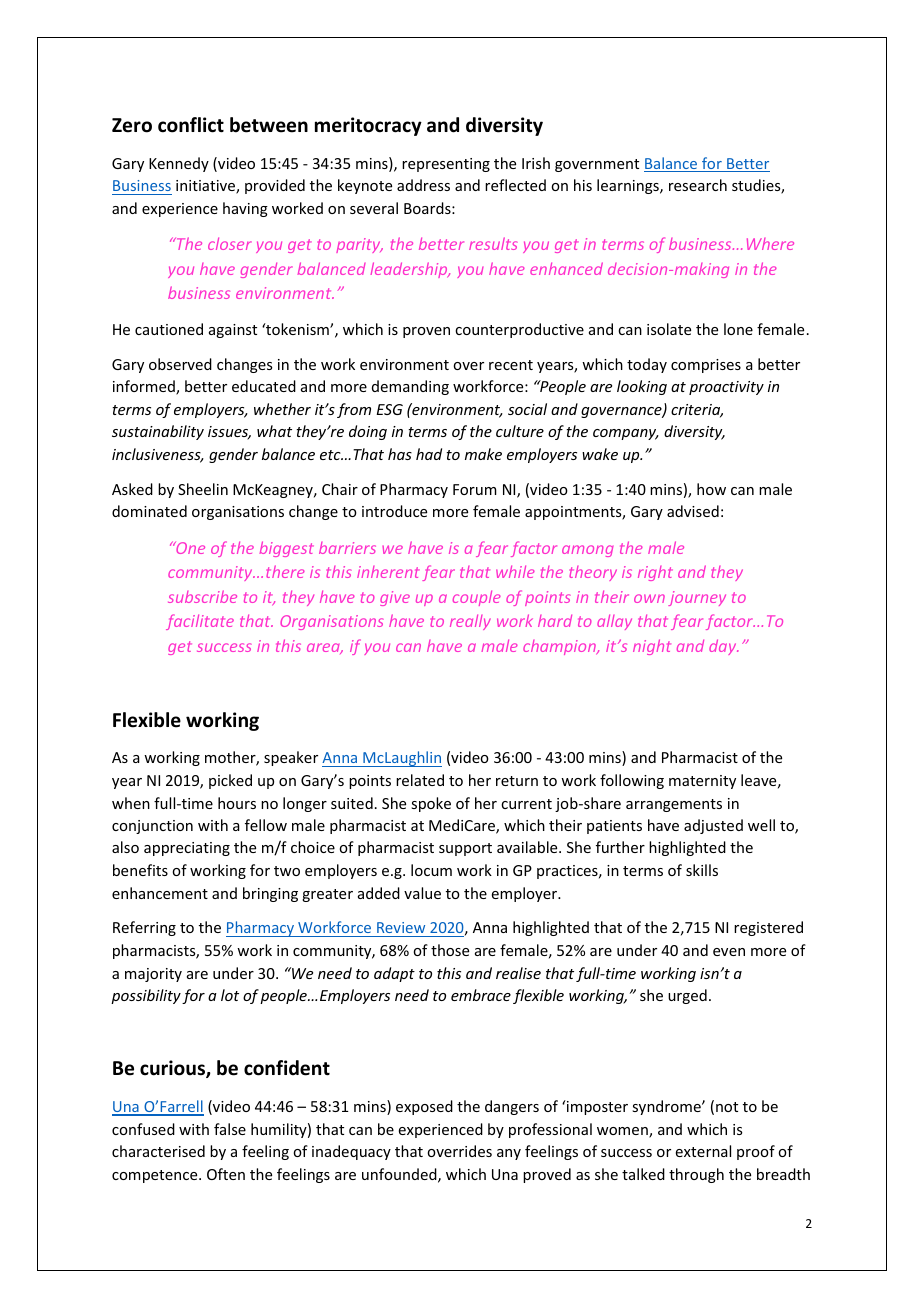 This image has height=1308, width=924. I want to click on false, so click(230, 1129).
